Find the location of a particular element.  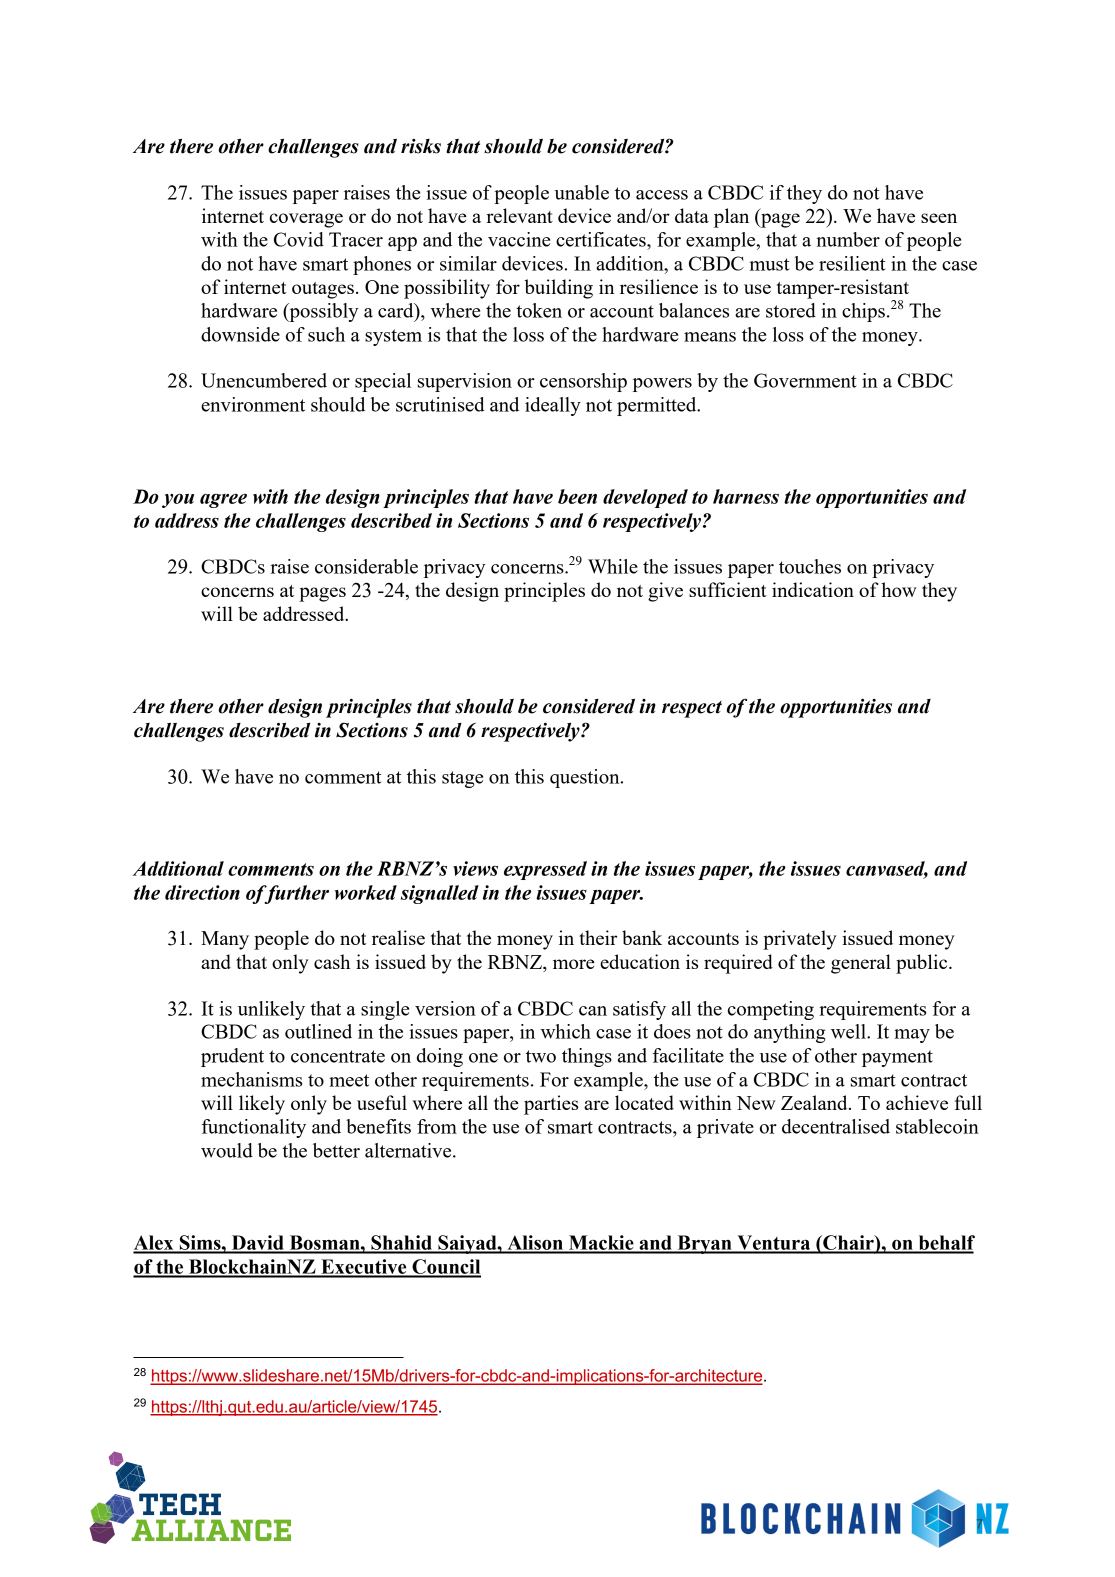

been is located at coordinates (577, 496).
